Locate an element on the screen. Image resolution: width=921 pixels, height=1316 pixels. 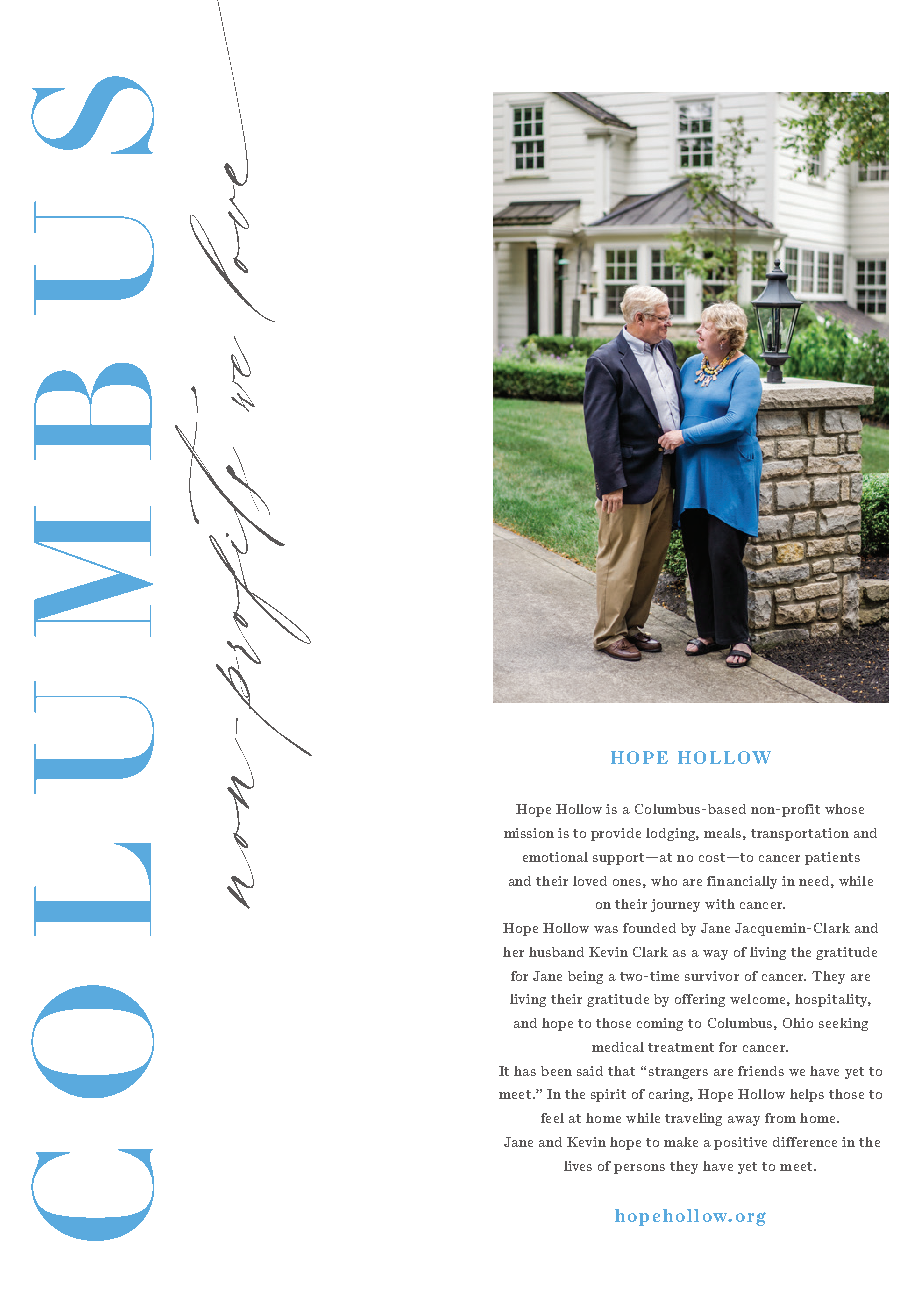
offering is located at coordinates (700, 1000).
